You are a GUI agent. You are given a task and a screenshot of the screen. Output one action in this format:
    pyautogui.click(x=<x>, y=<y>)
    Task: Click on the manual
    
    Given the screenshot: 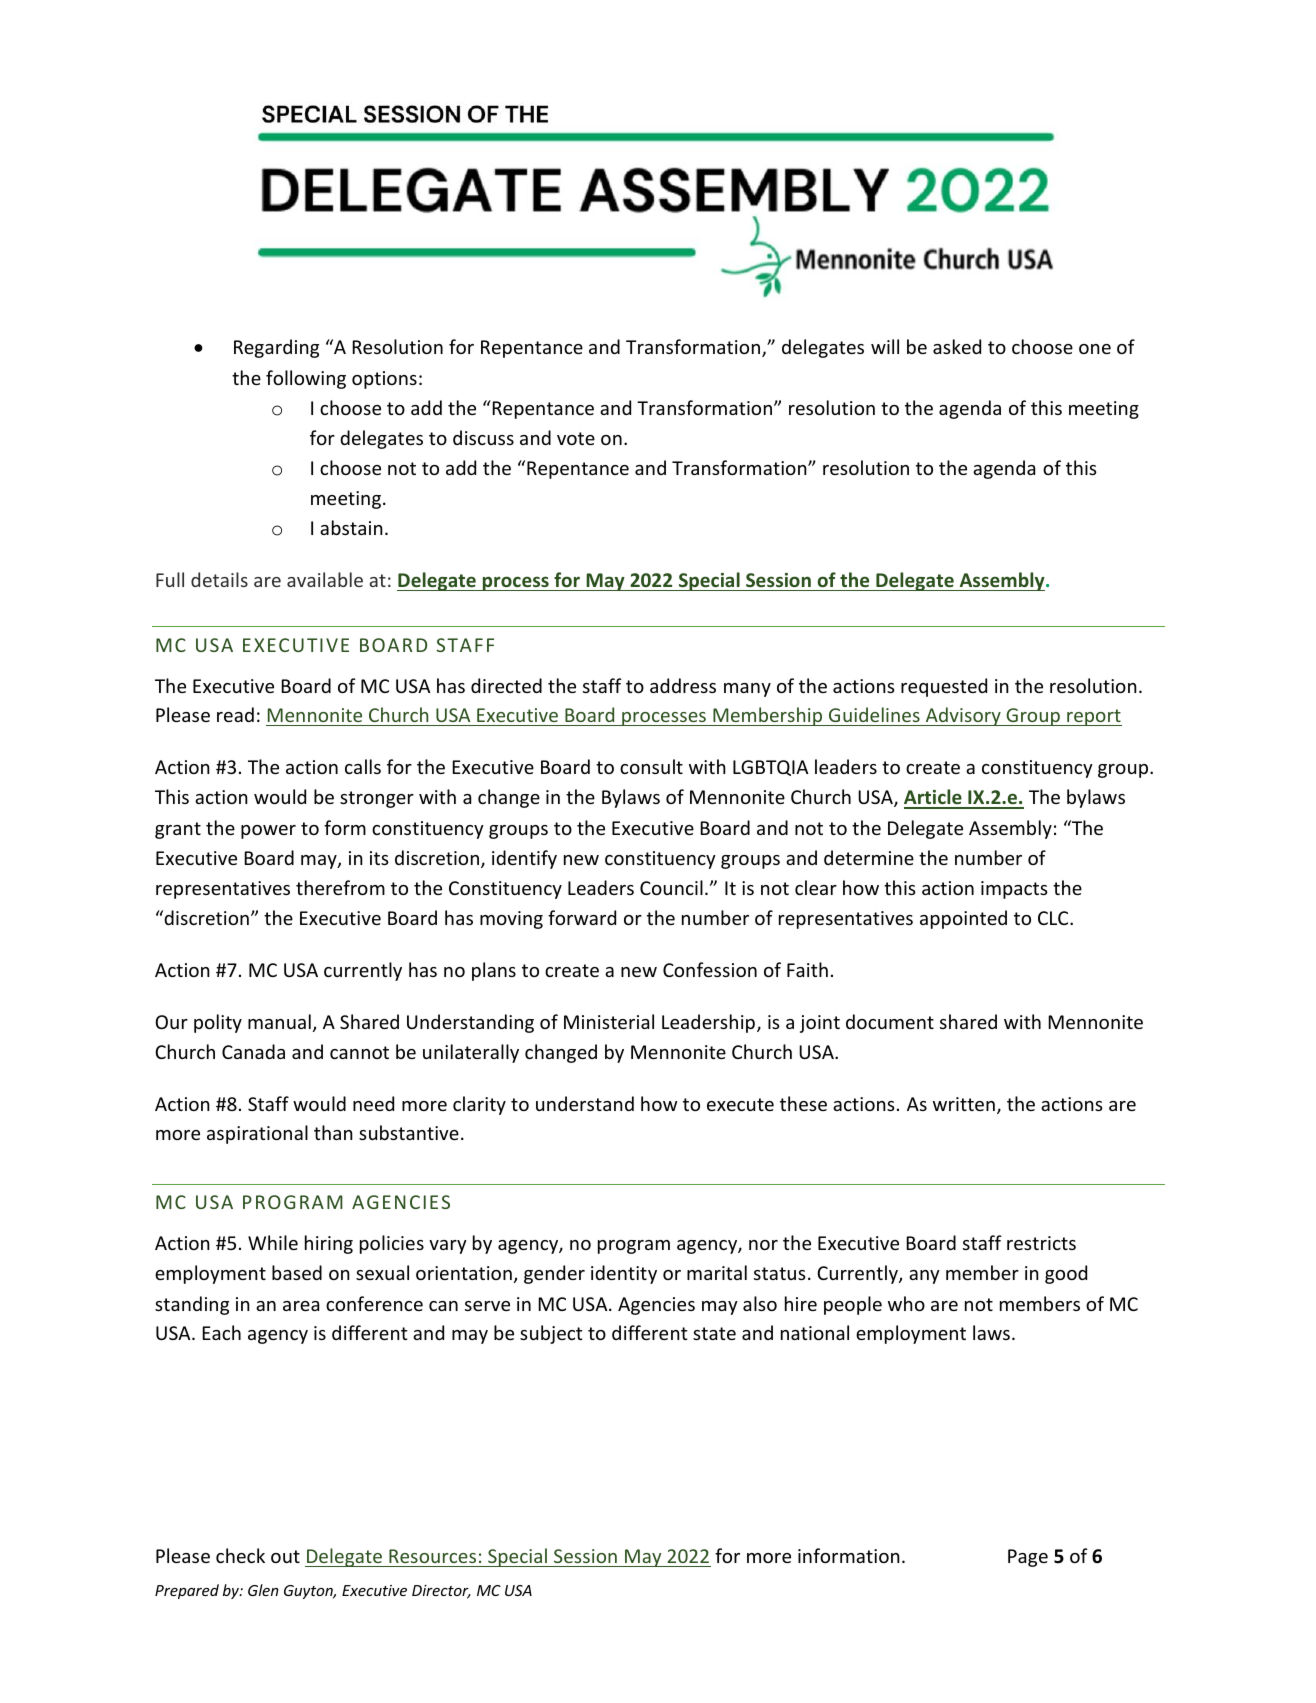 What is the action you would take?
    pyautogui.click(x=279, y=1021)
